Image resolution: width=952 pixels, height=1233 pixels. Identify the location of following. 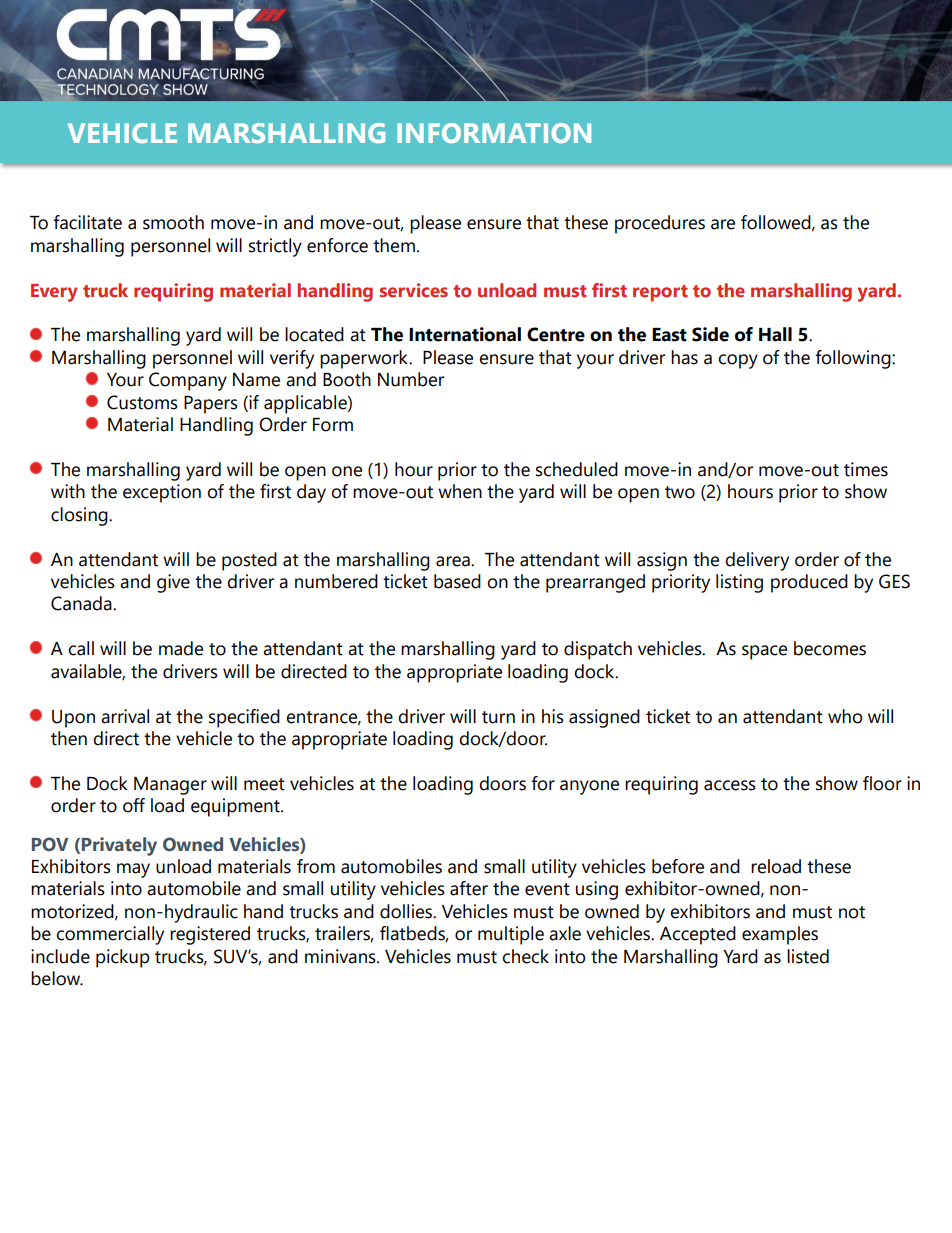
(854, 359).
